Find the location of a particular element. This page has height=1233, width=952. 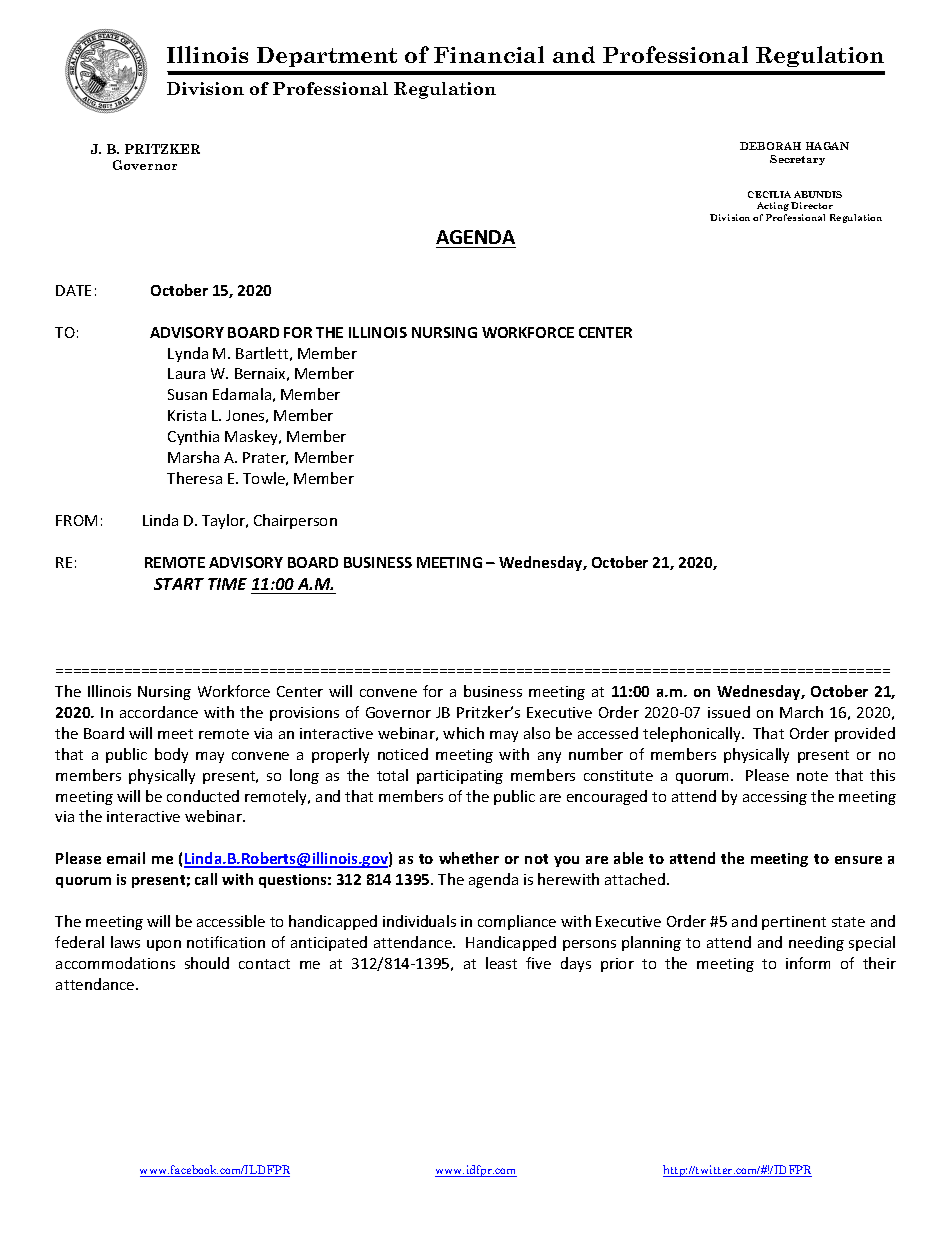

March is located at coordinates (801, 712).
